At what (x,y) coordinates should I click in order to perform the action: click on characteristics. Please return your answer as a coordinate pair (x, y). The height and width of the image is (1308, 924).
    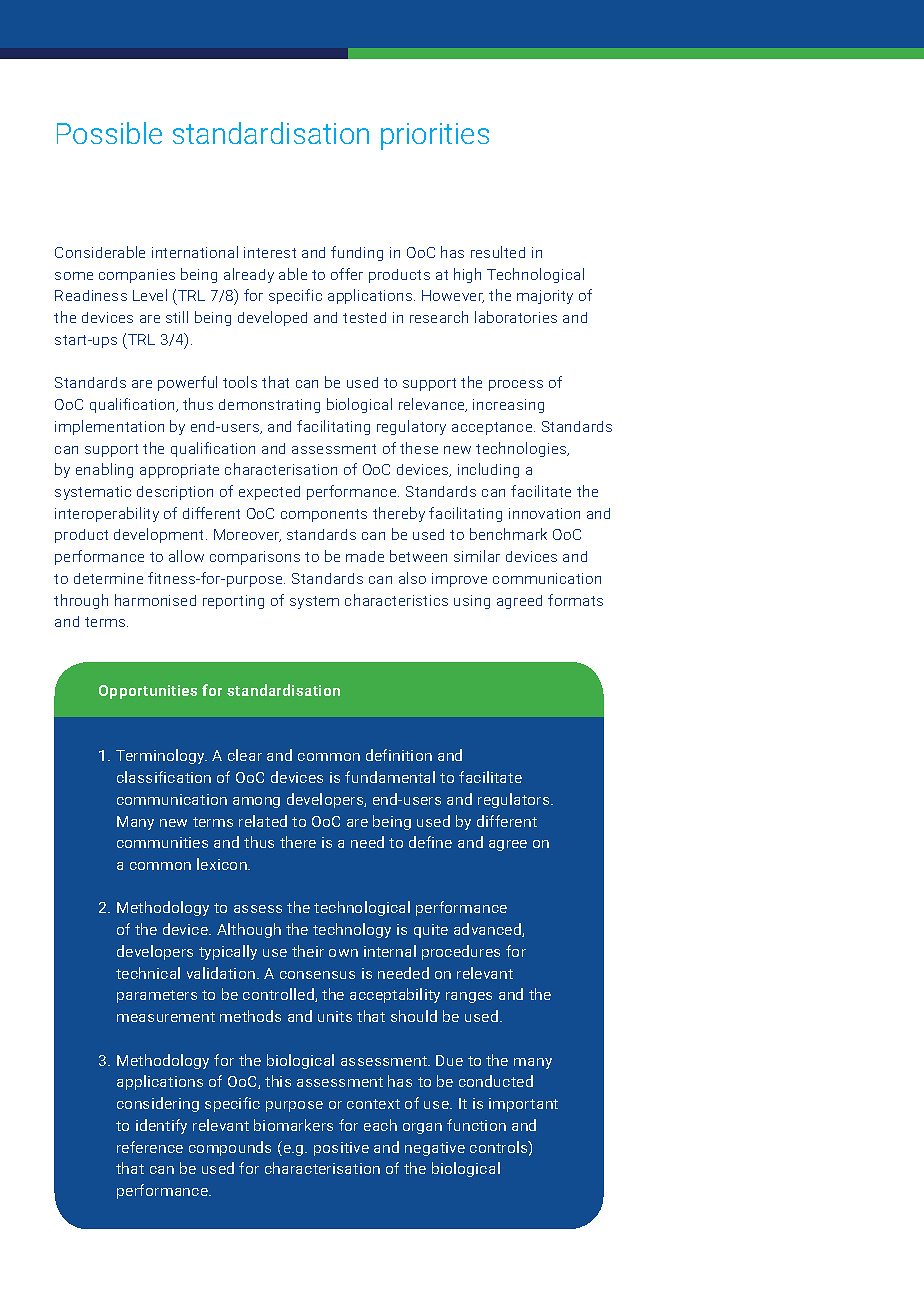
    Looking at the image, I should click on (396, 600).
